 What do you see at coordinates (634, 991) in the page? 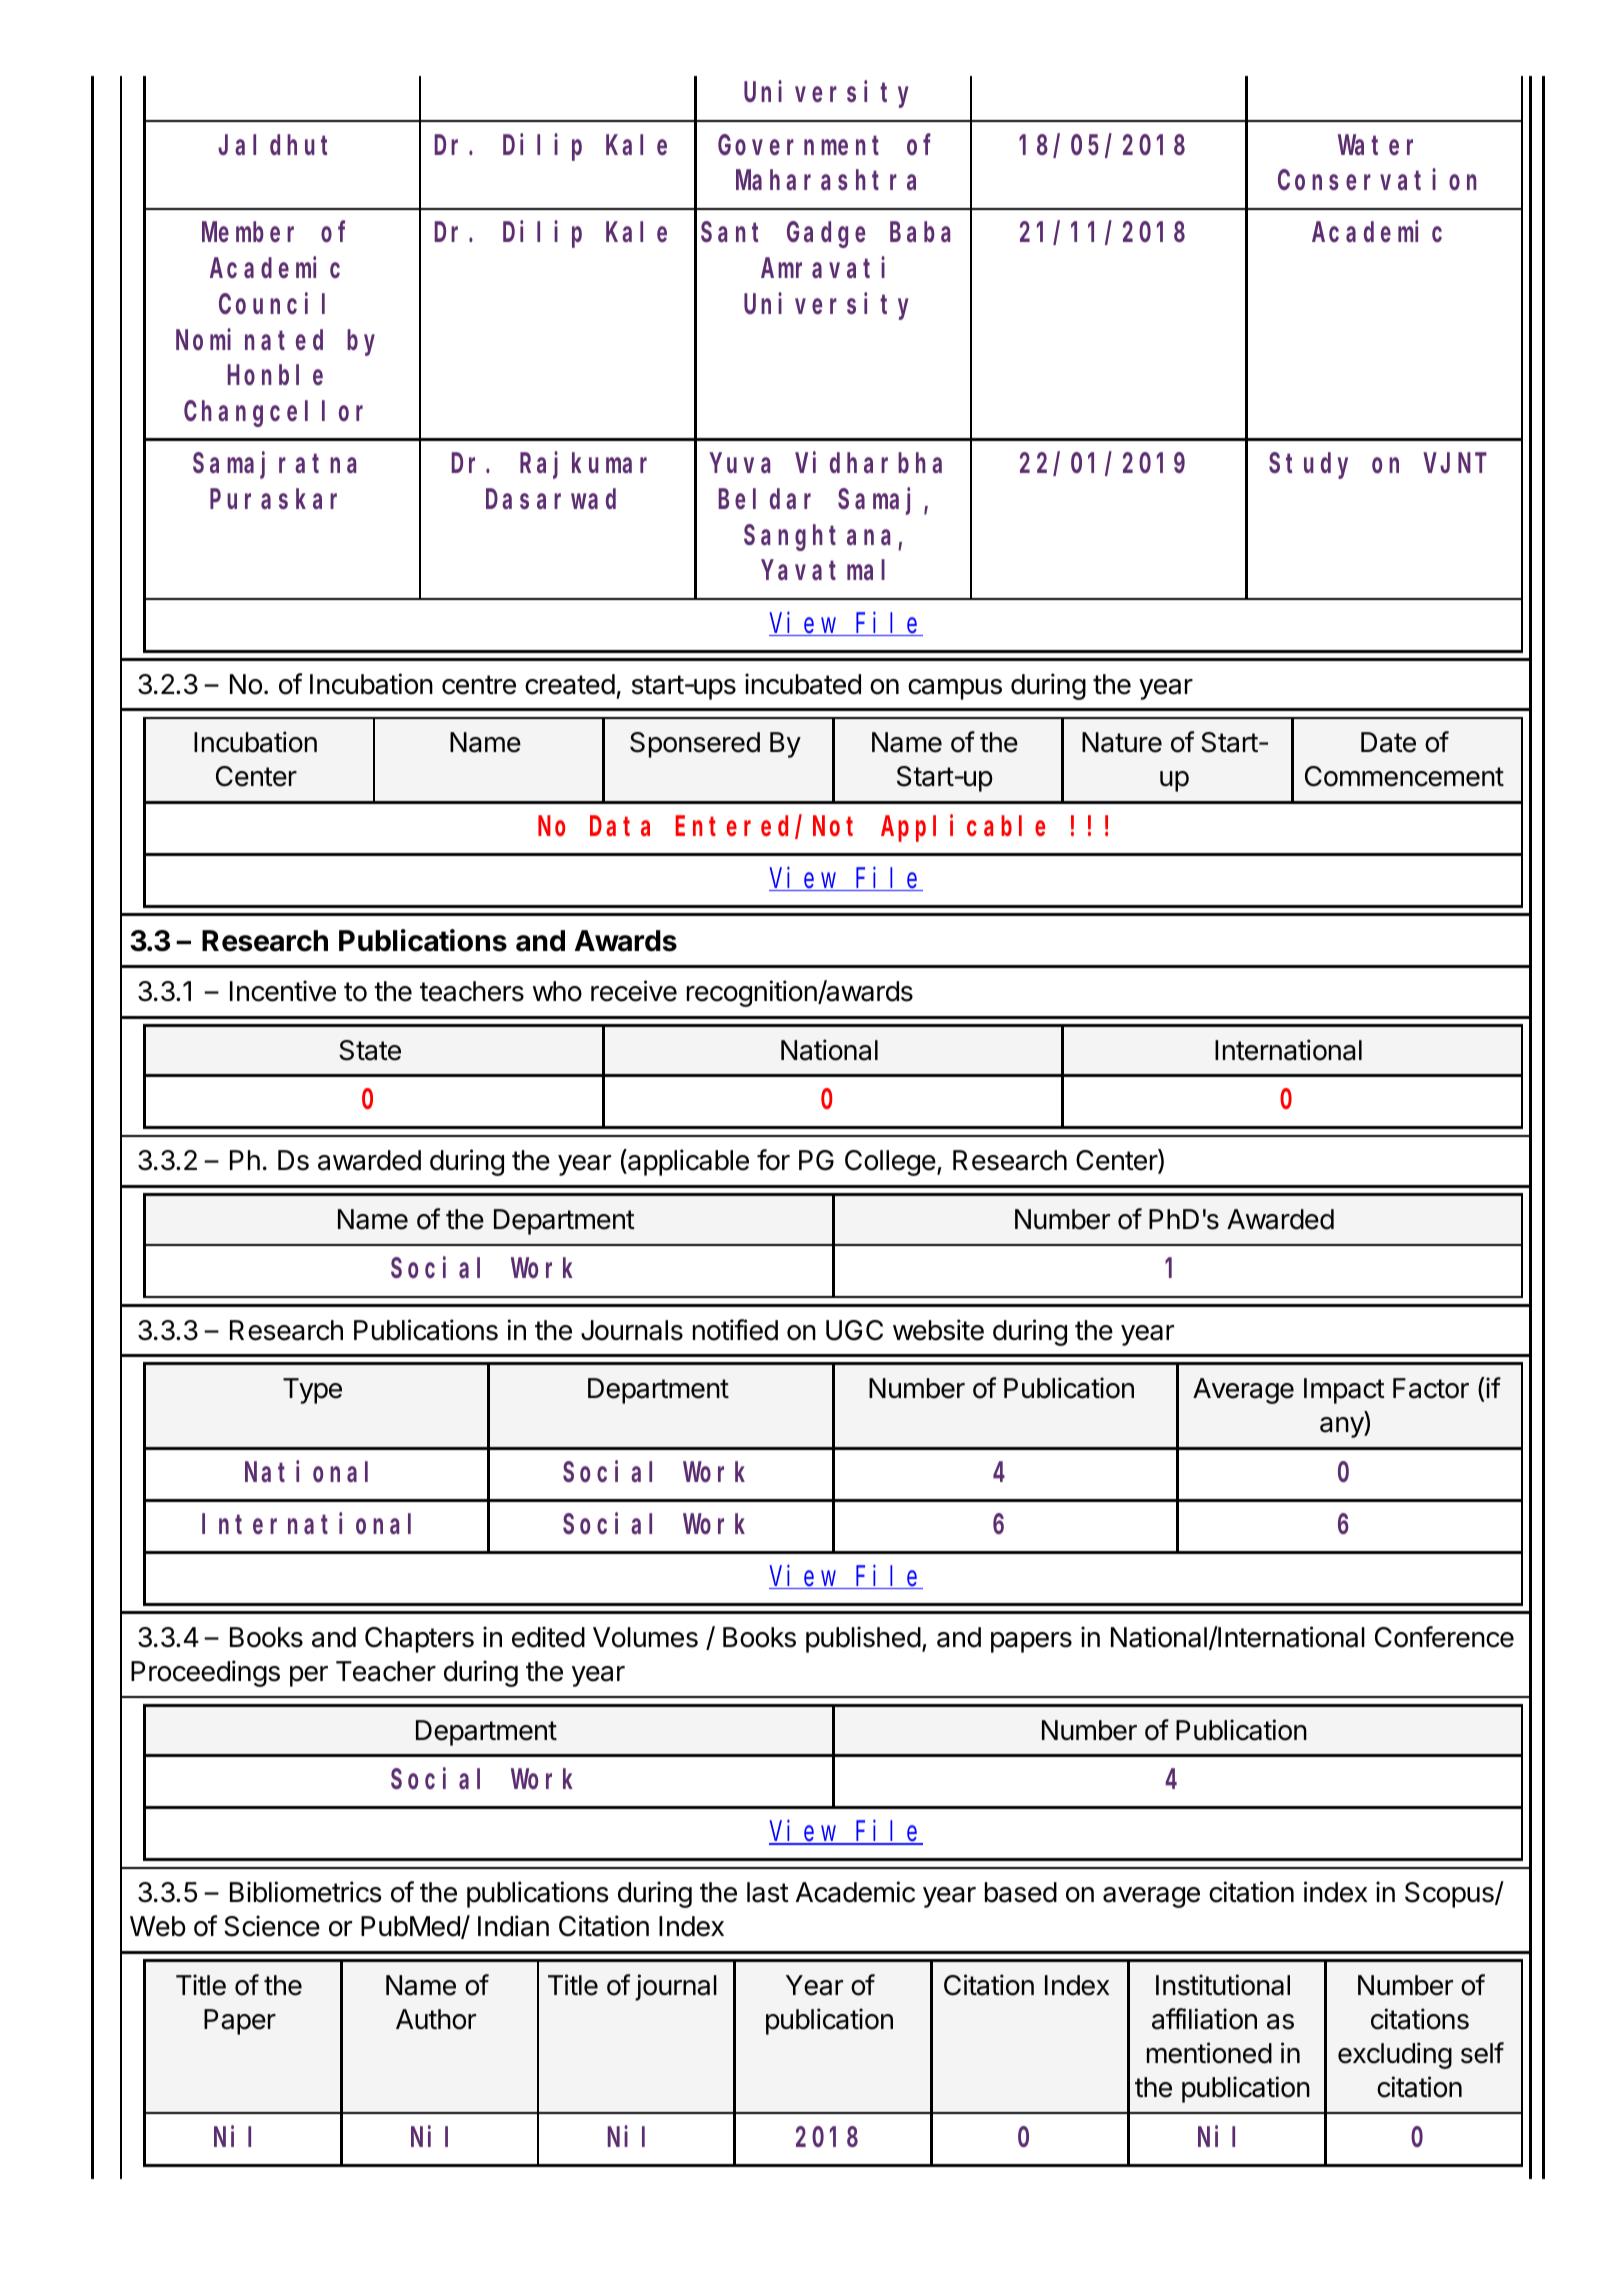
I see `receive` at bounding box center [634, 991].
